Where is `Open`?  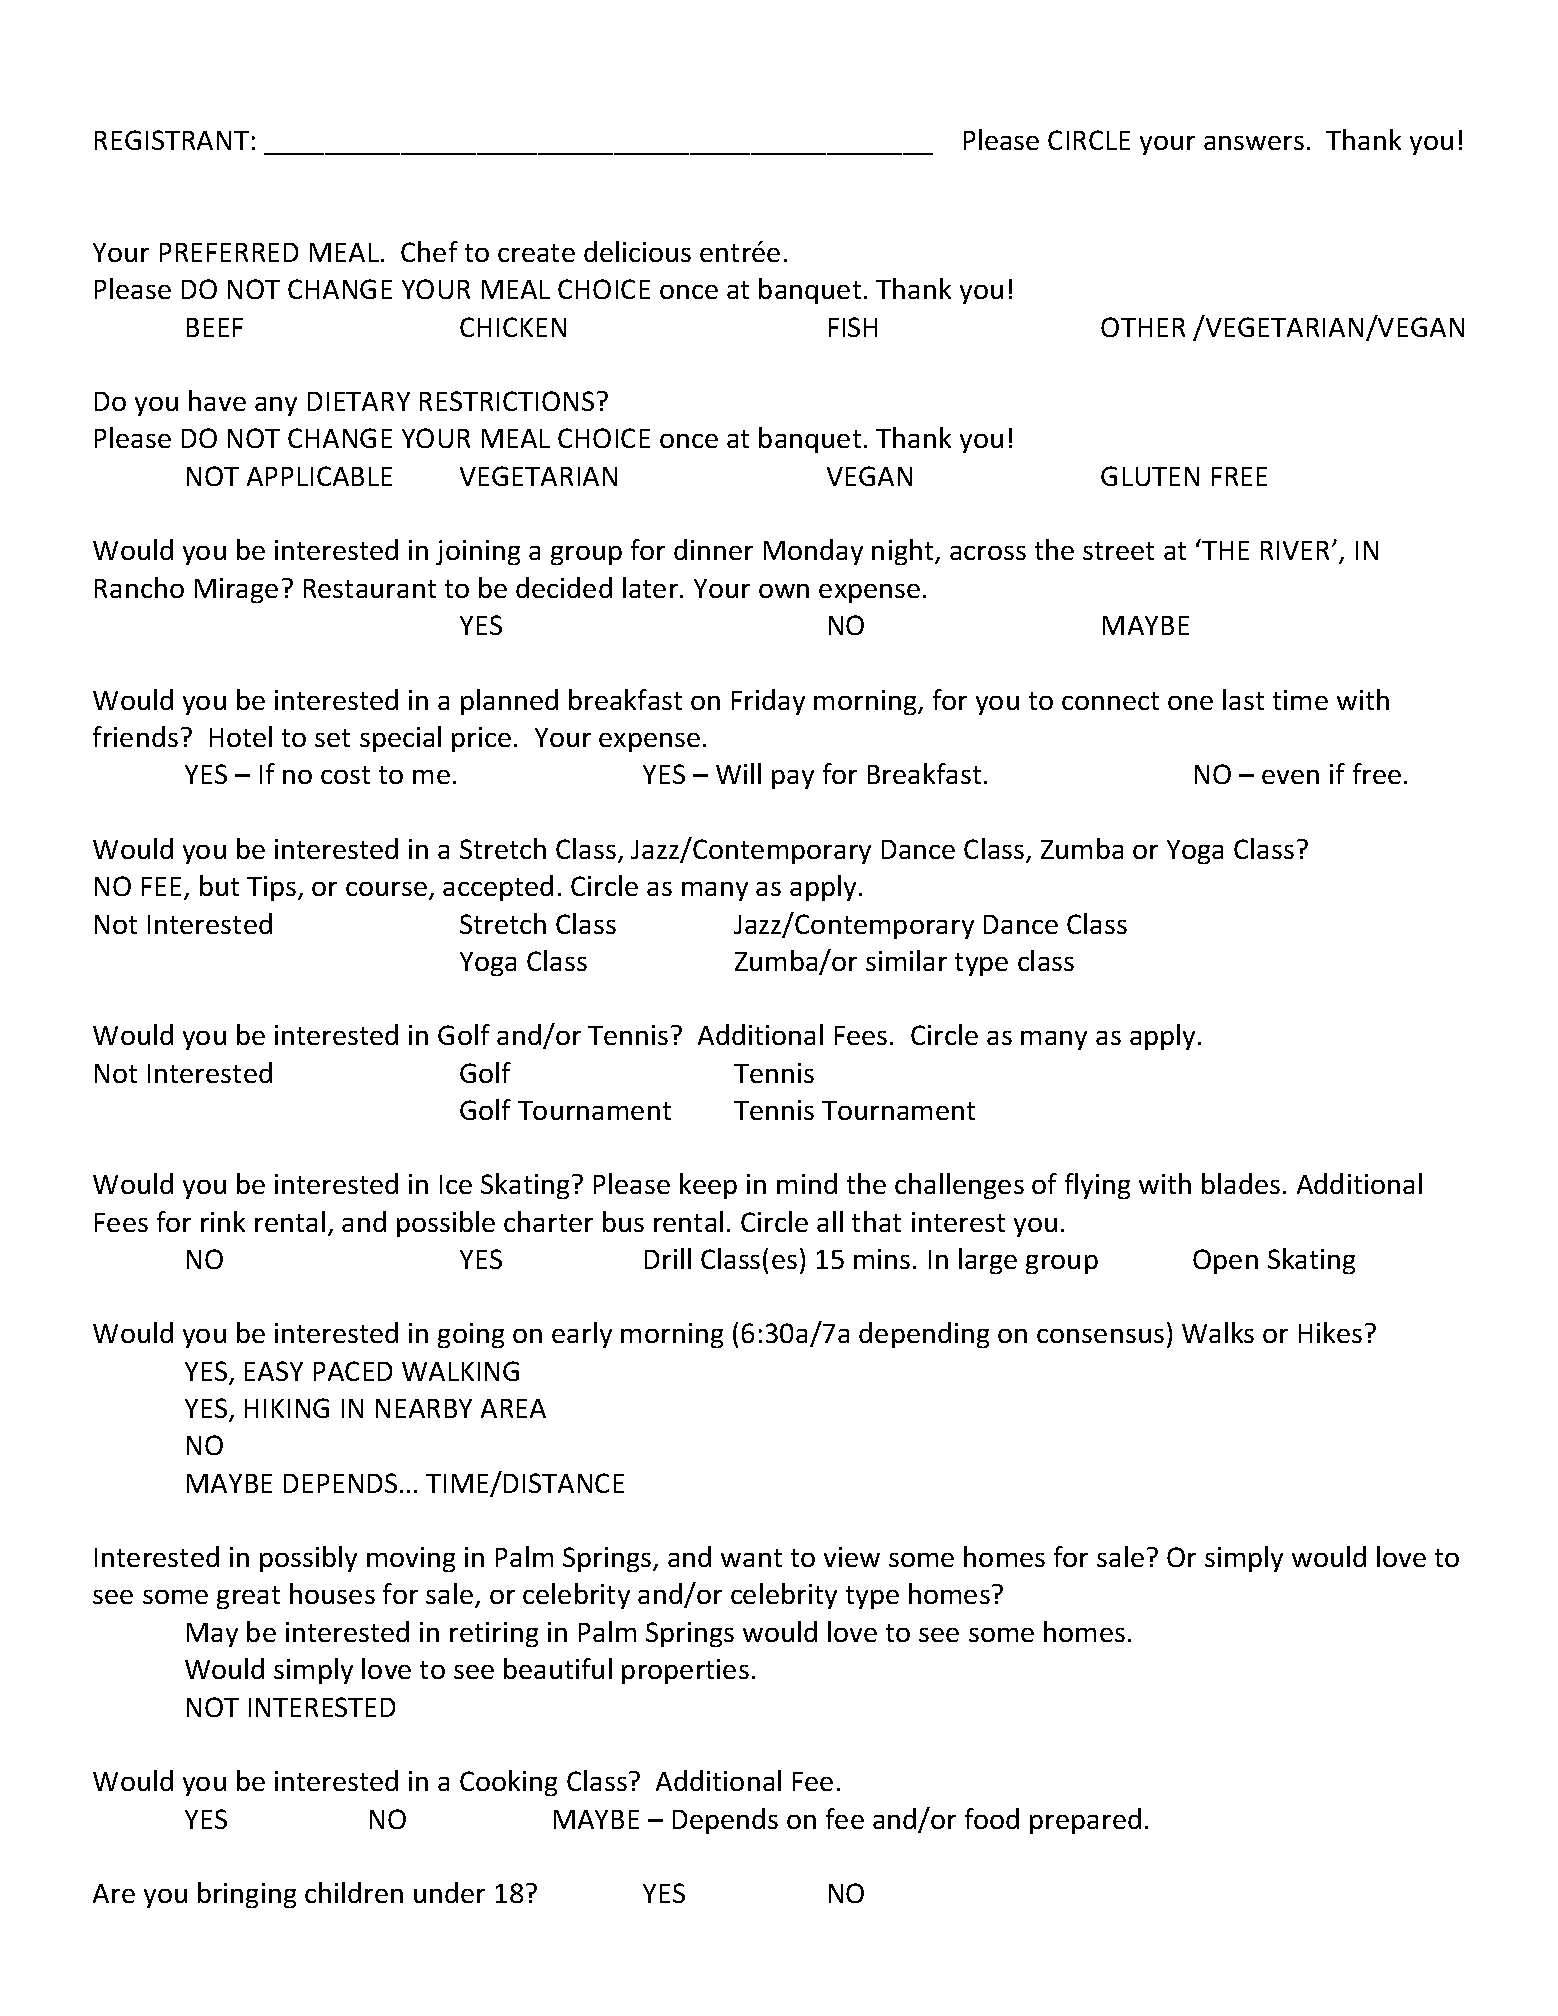
Open is located at coordinates (1225, 1261).
